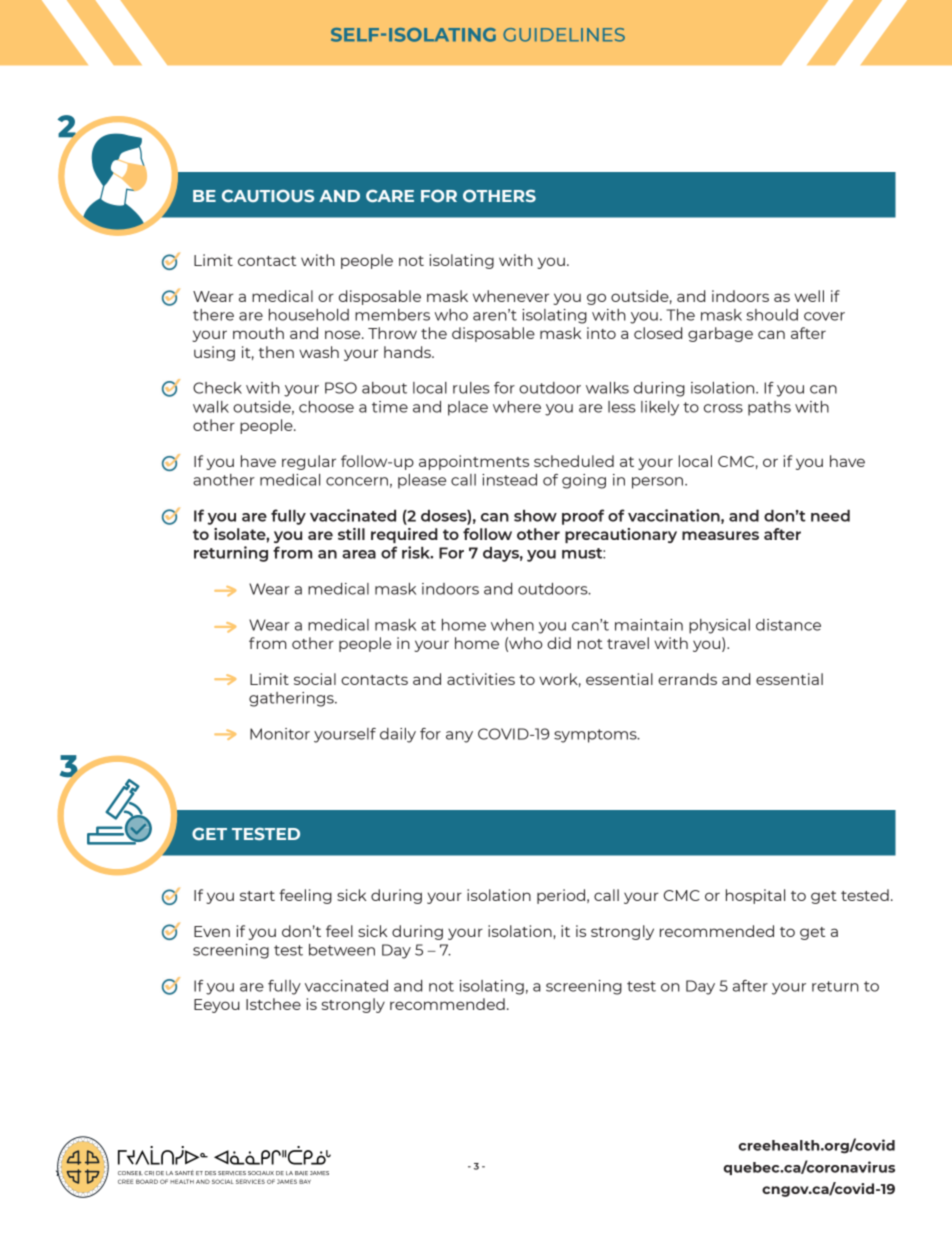 Image resolution: width=952 pixels, height=1233 pixels. Describe the element at coordinates (268, 195) in the screenshot. I see `CAUTIOUS` at that location.
